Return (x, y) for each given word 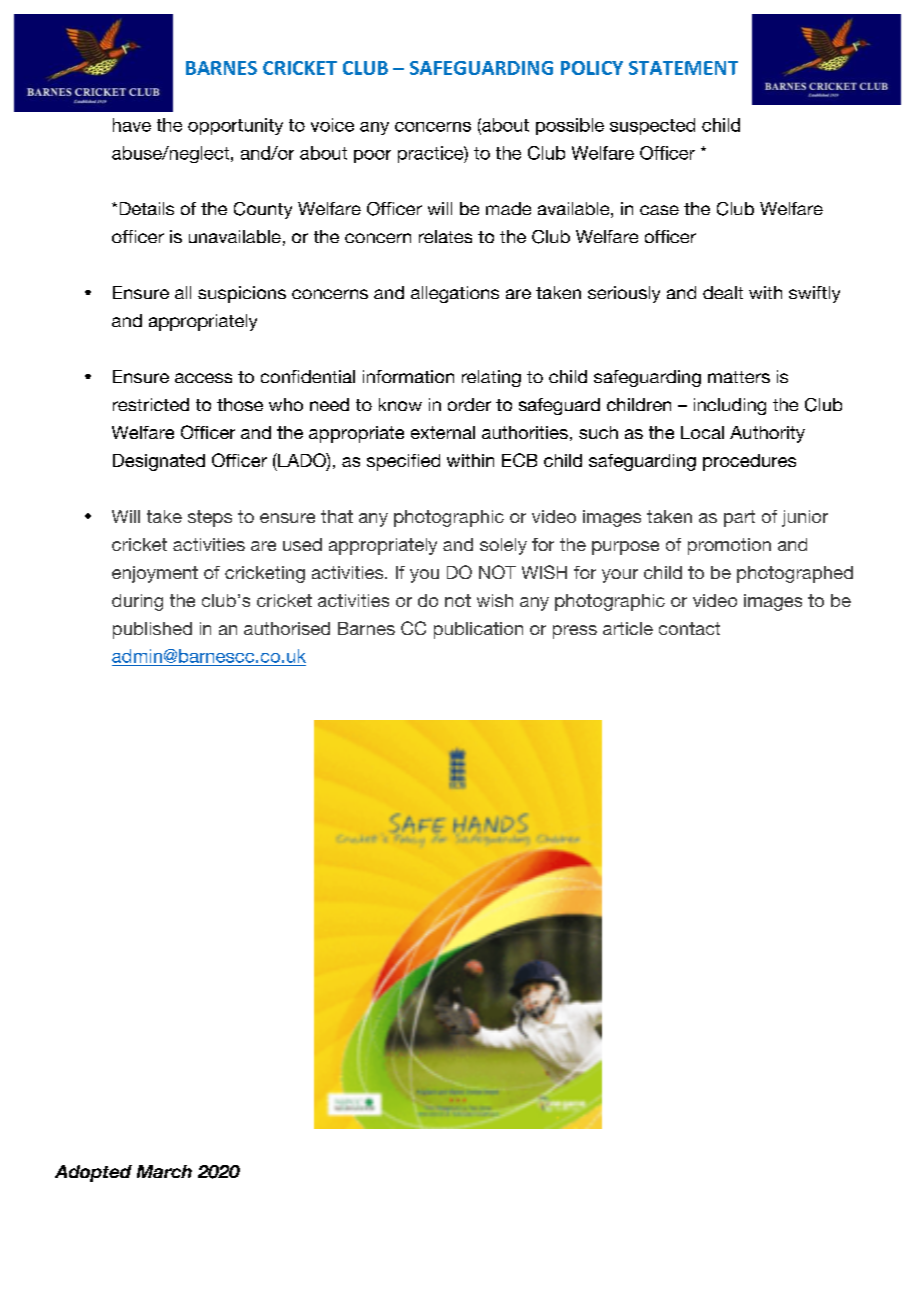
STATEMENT (683, 68)
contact (689, 628)
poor (372, 156)
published (152, 630)
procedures (749, 462)
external (443, 432)
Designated (159, 462)
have (132, 125)
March (164, 1171)
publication (478, 630)
